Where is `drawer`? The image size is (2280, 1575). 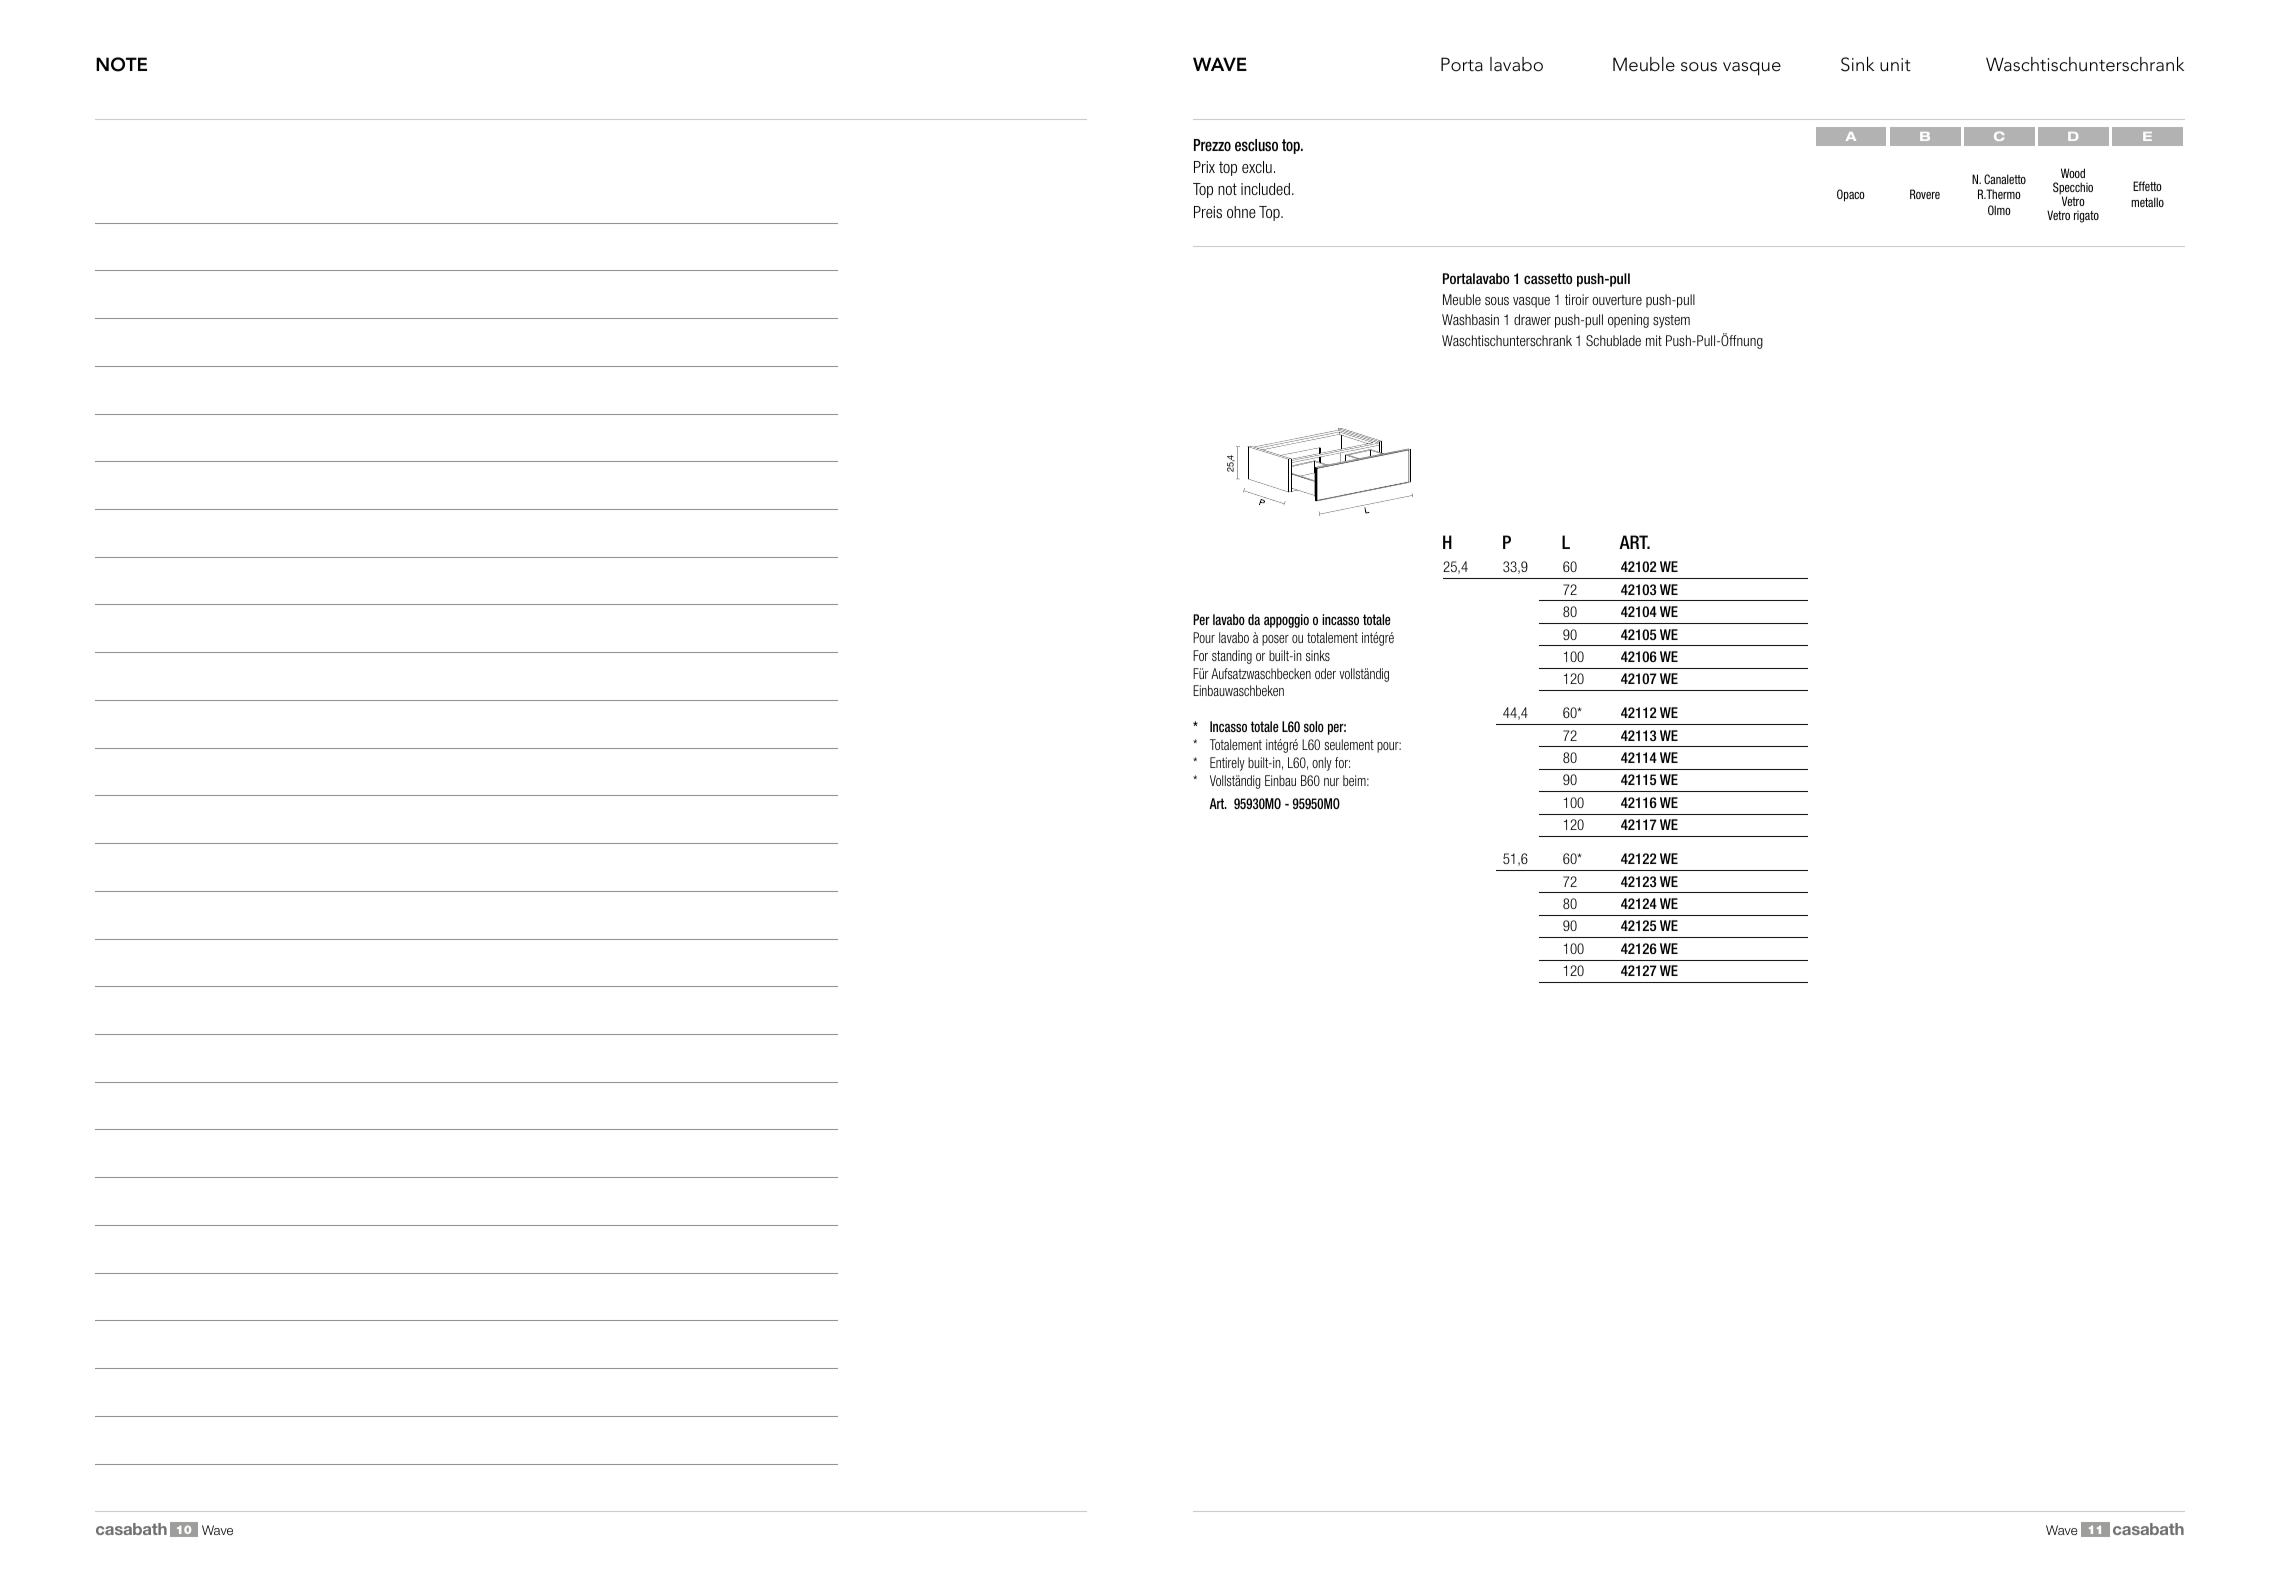 drawer is located at coordinates (1532, 319).
